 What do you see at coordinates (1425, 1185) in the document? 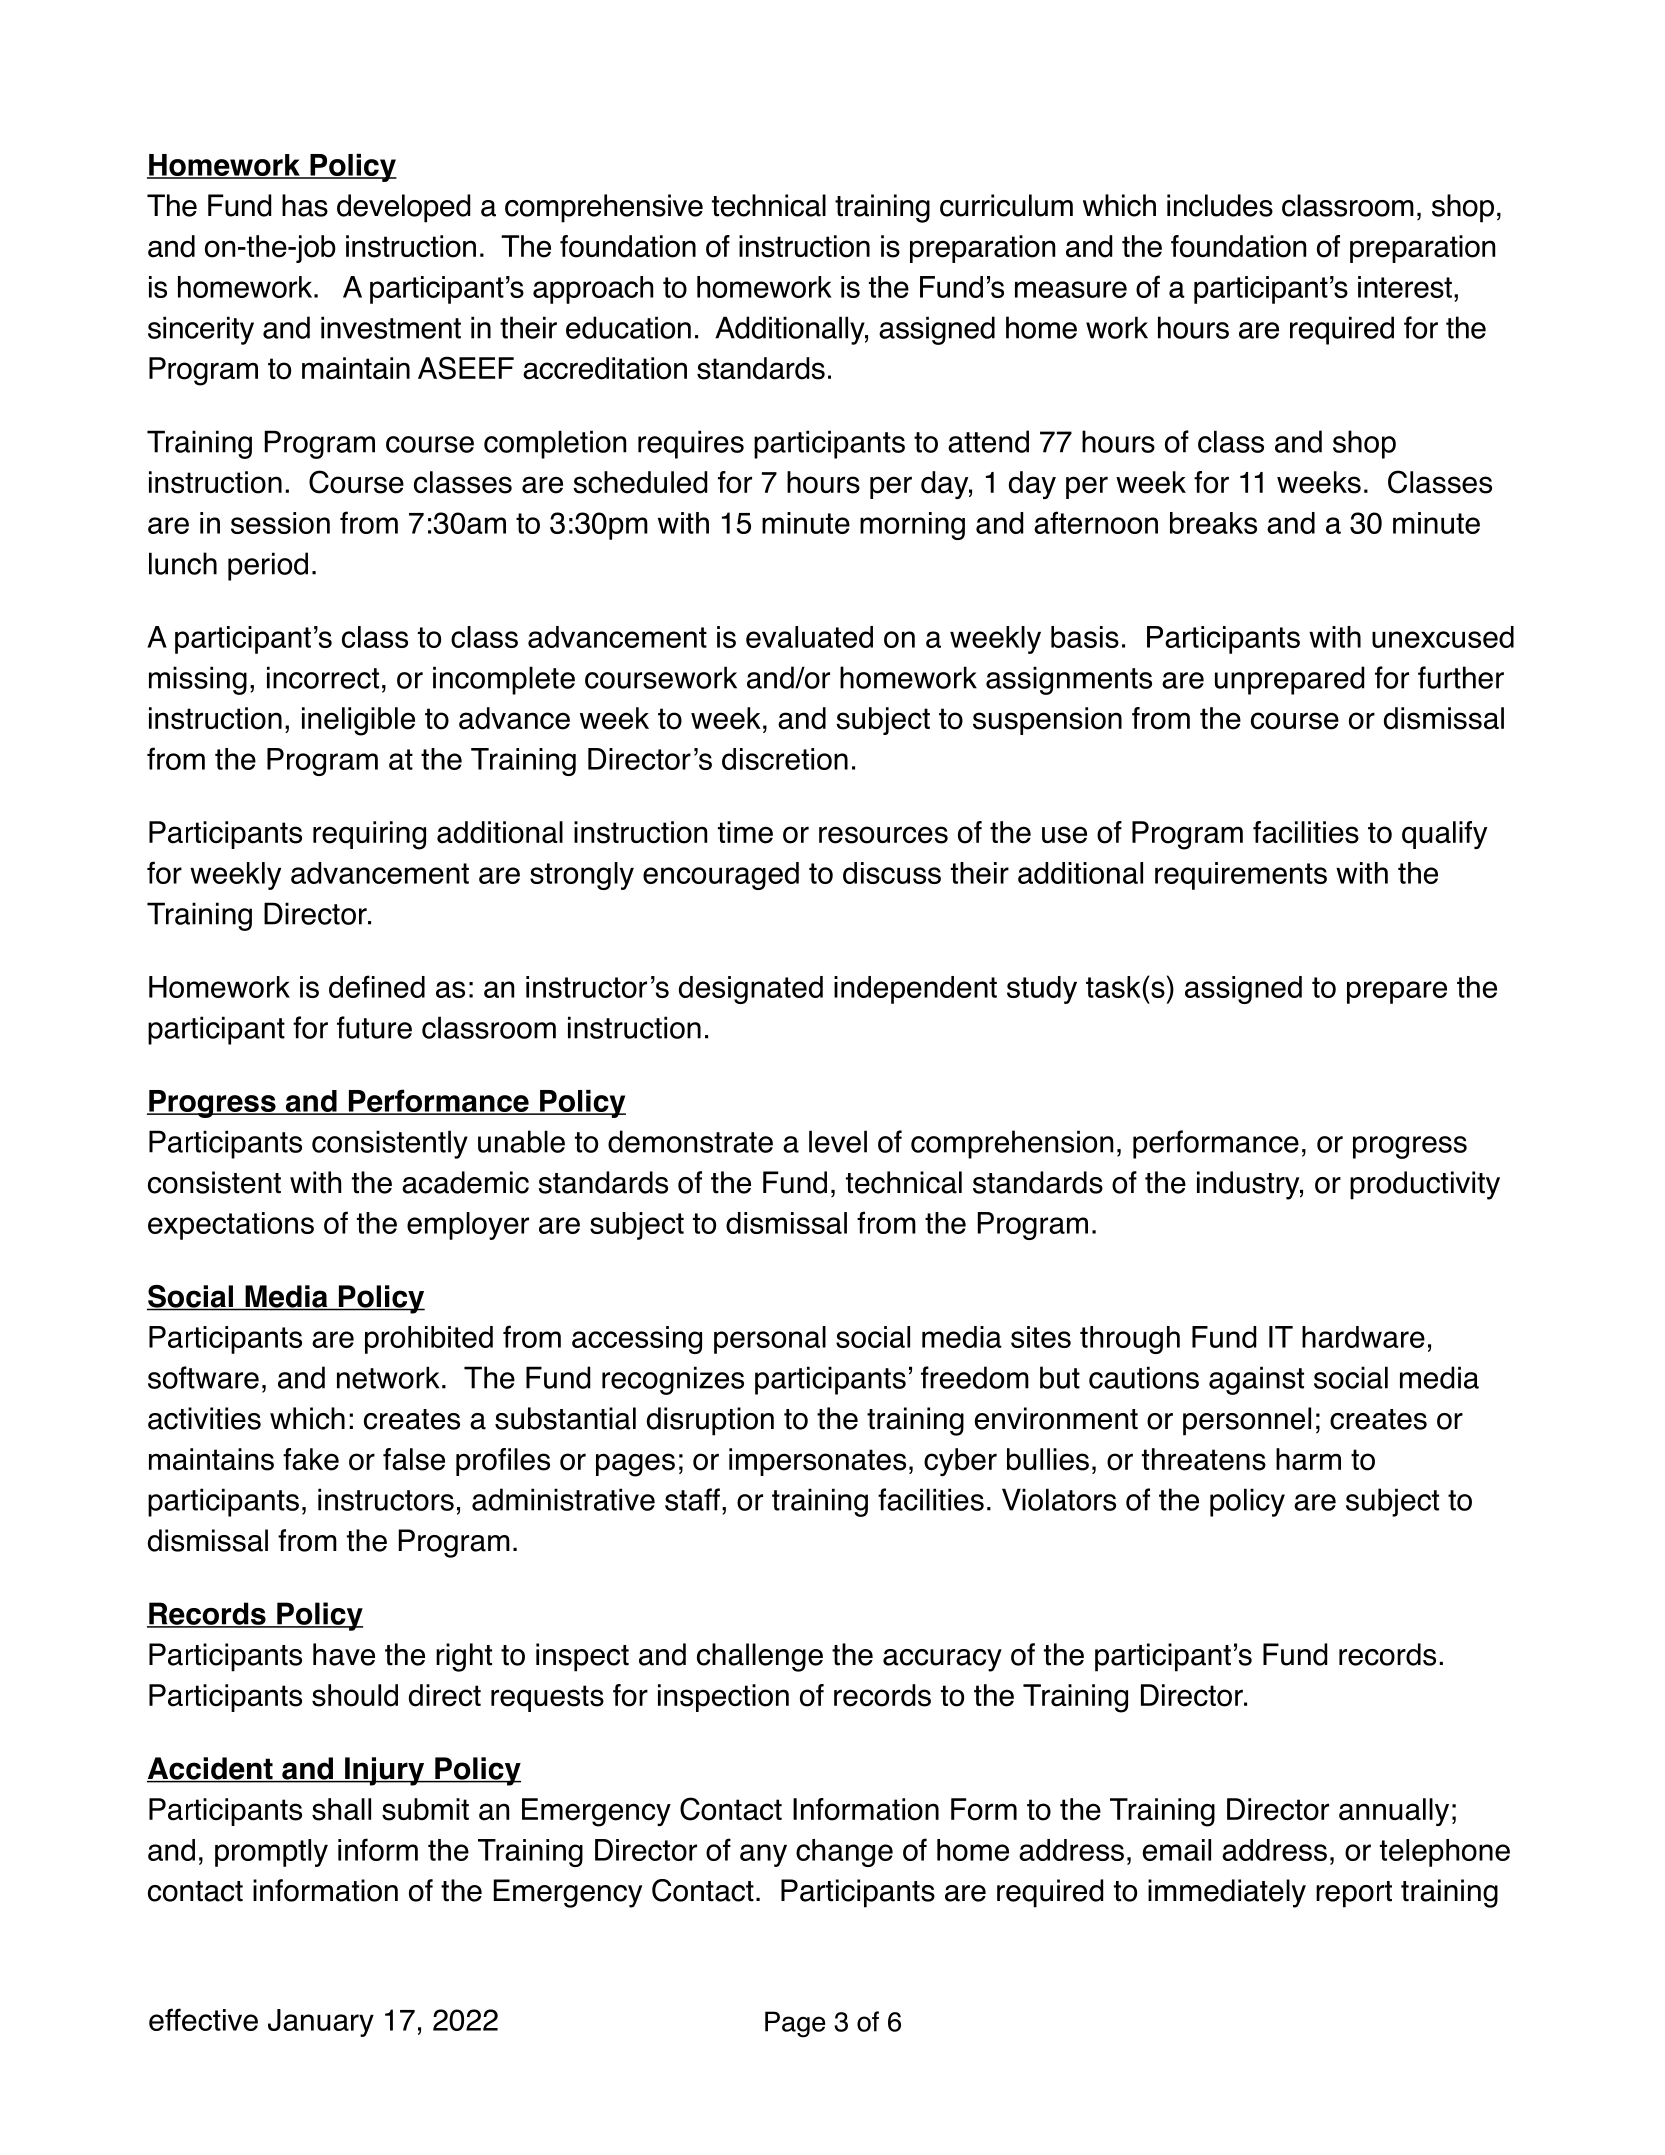
I see `productivity` at bounding box center [1425, 1185].
